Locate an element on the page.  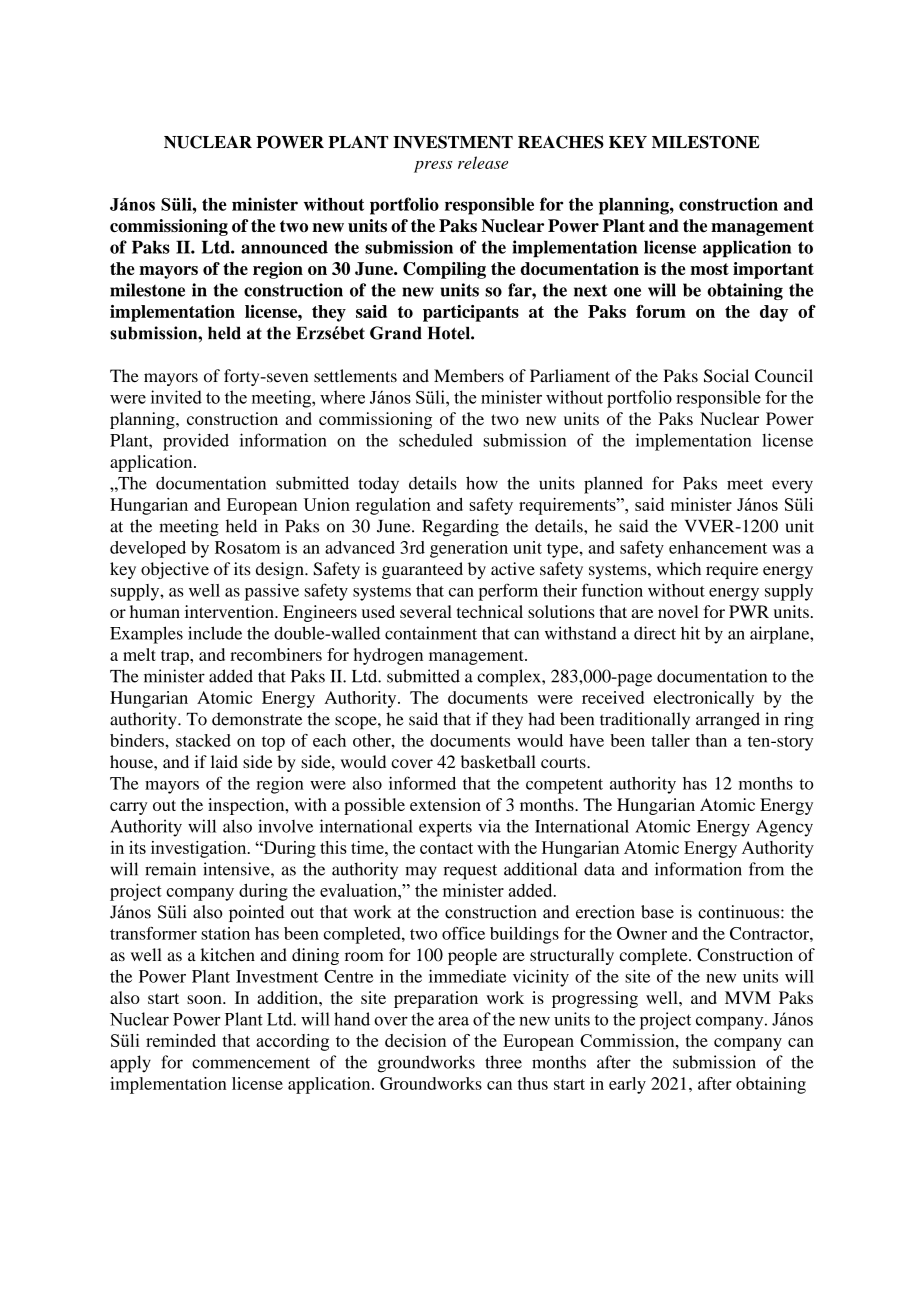
complex is located at coordinates (510, 678).
